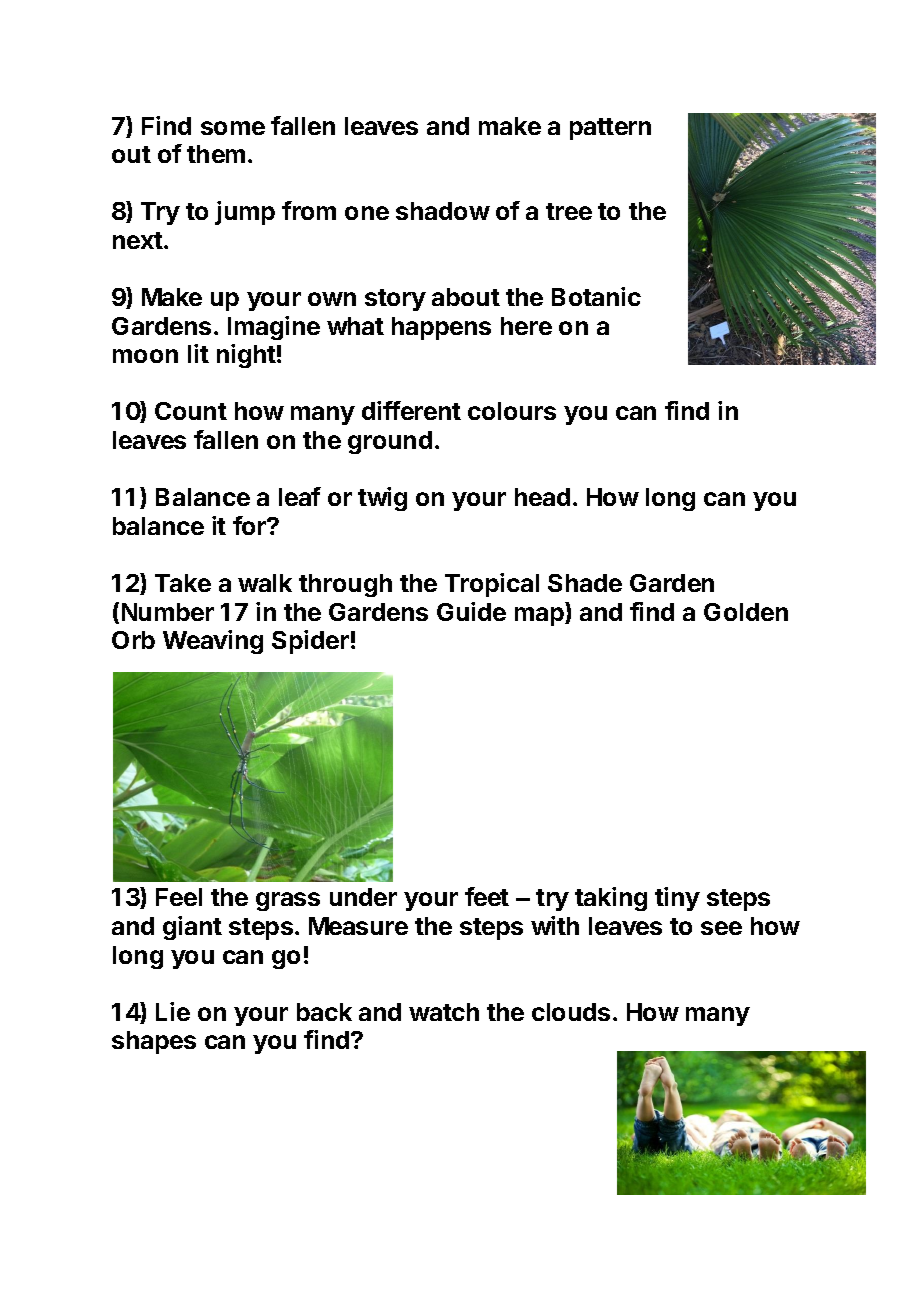 The width and height of the image is (924, 1308). I want to click on lit, so click(198, 353).
